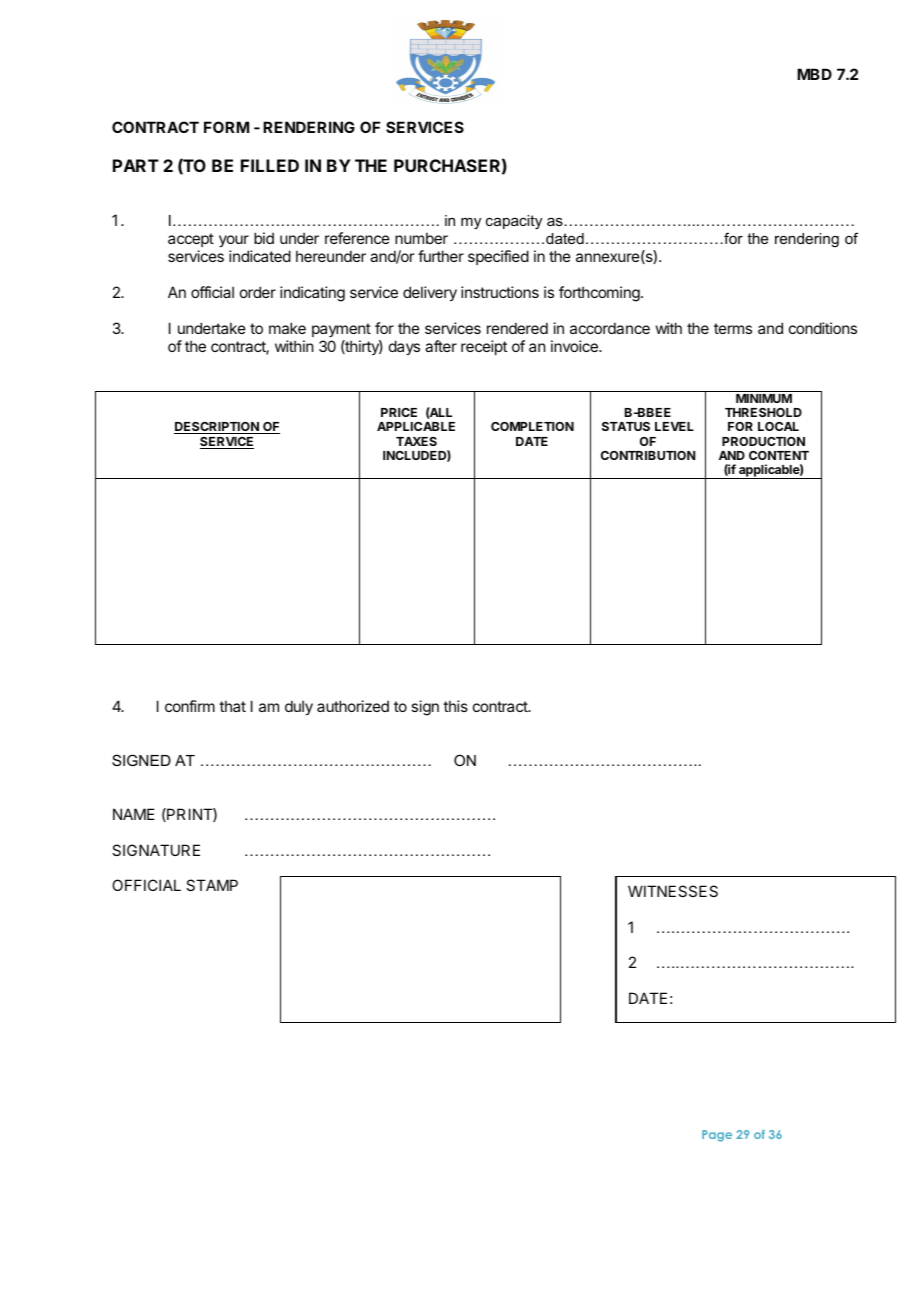  What do you see at coordinates (232, 706) in the screenshot?
I see `that` at bounding box center [232, 706].
